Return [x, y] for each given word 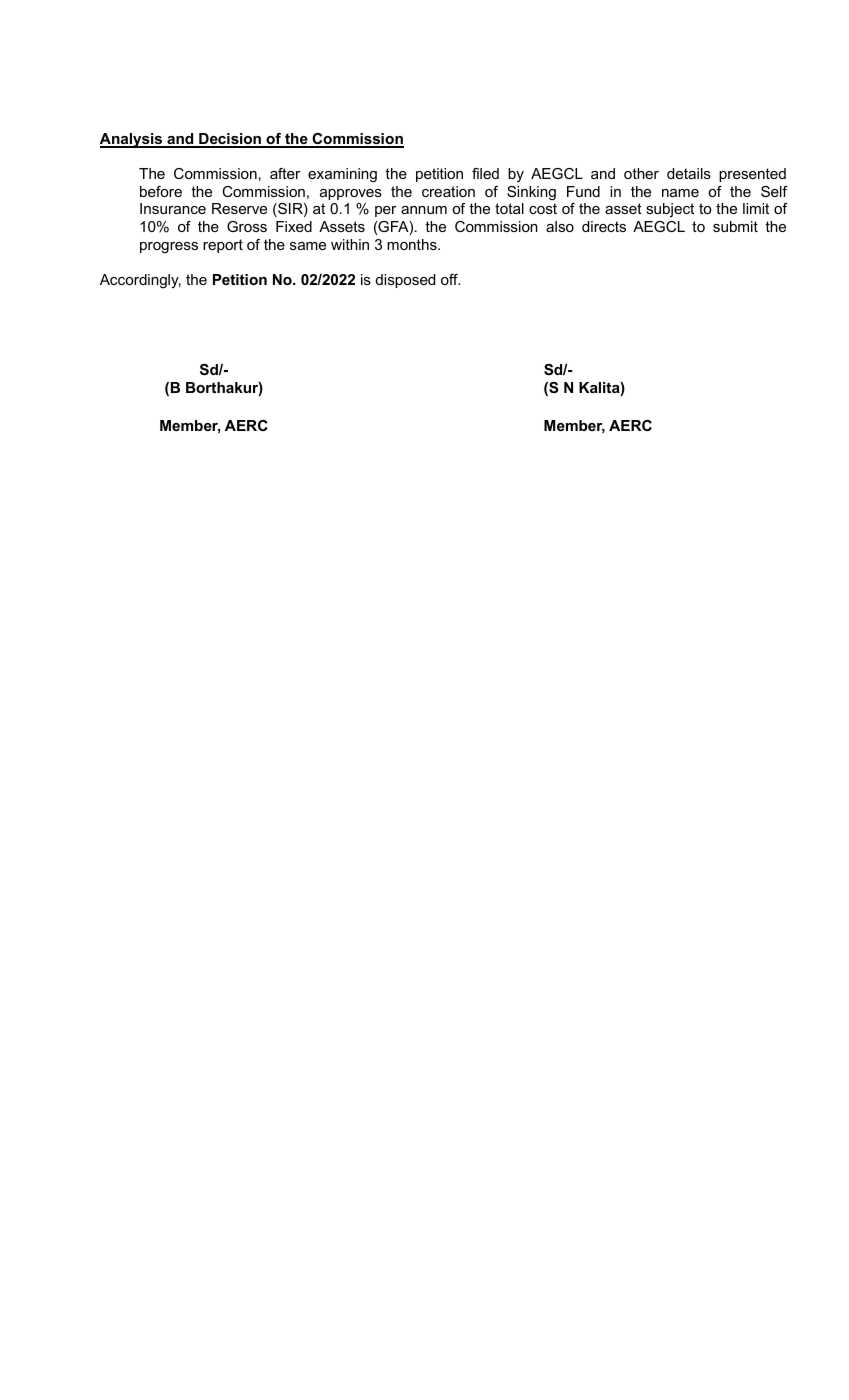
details [689, 173]
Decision [230, 140]
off [450, 279]
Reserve [239, 208]
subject [670, 210]
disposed [405, 281]
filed [485, 173]
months [413, 244]
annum [424, 210]
